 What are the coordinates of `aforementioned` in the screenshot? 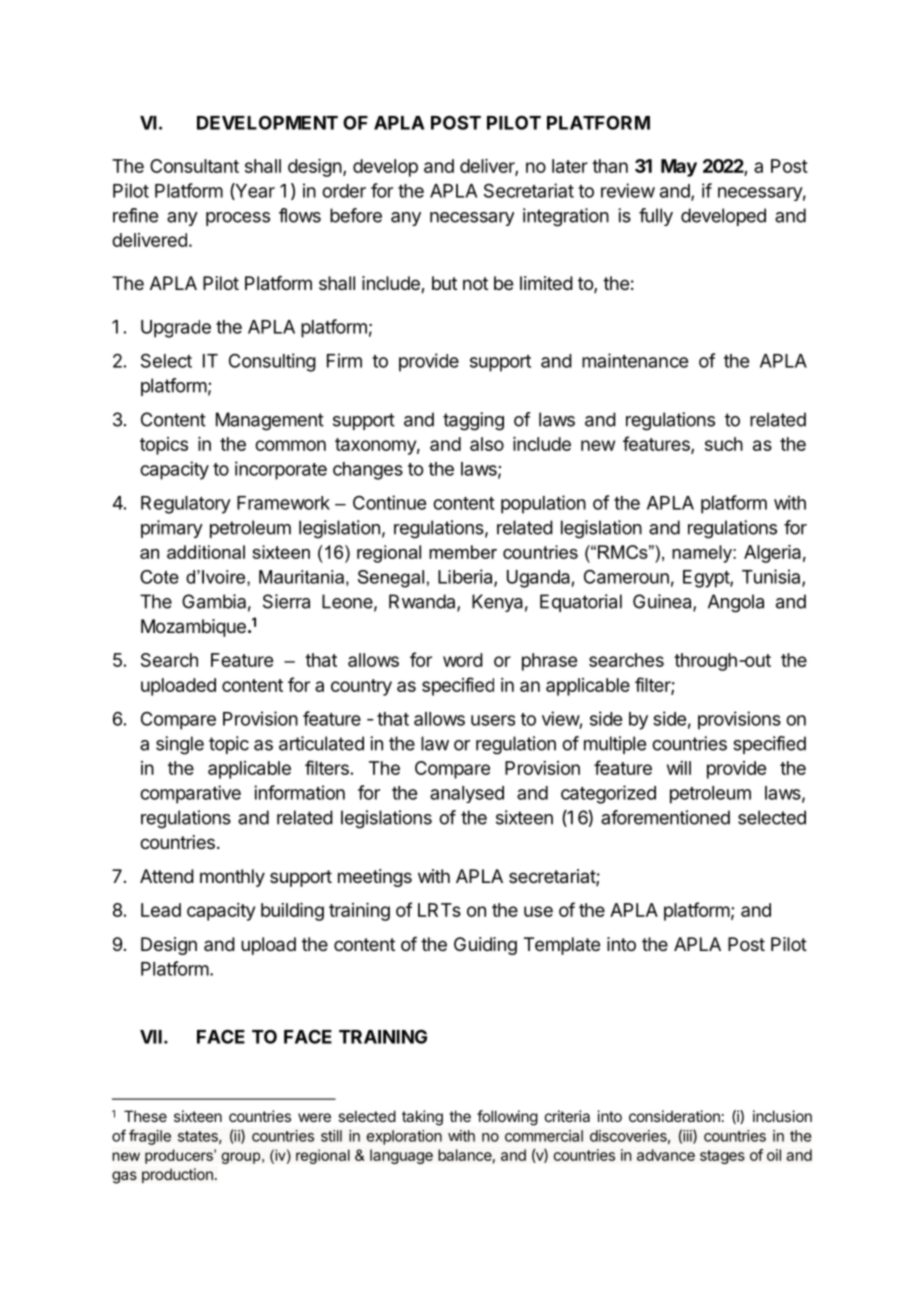 It's located at (665, 817).
